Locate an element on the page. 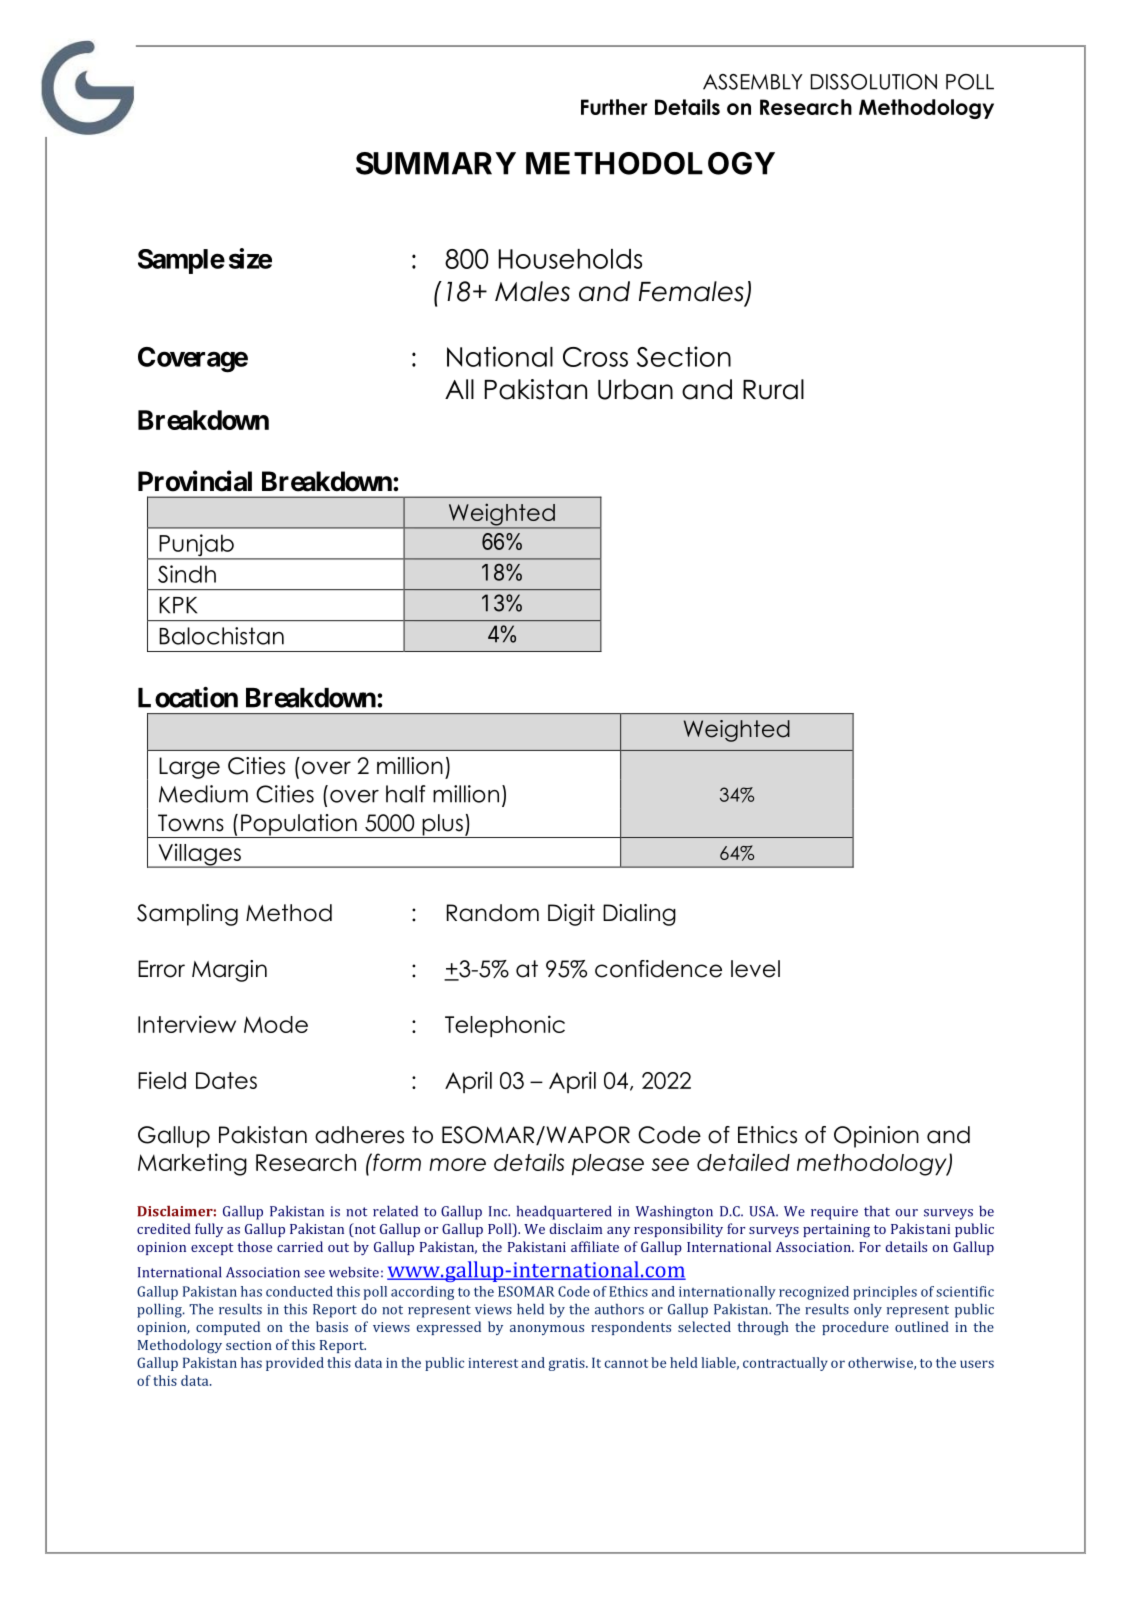  anonymous is located at coordinates (547, 1330).
